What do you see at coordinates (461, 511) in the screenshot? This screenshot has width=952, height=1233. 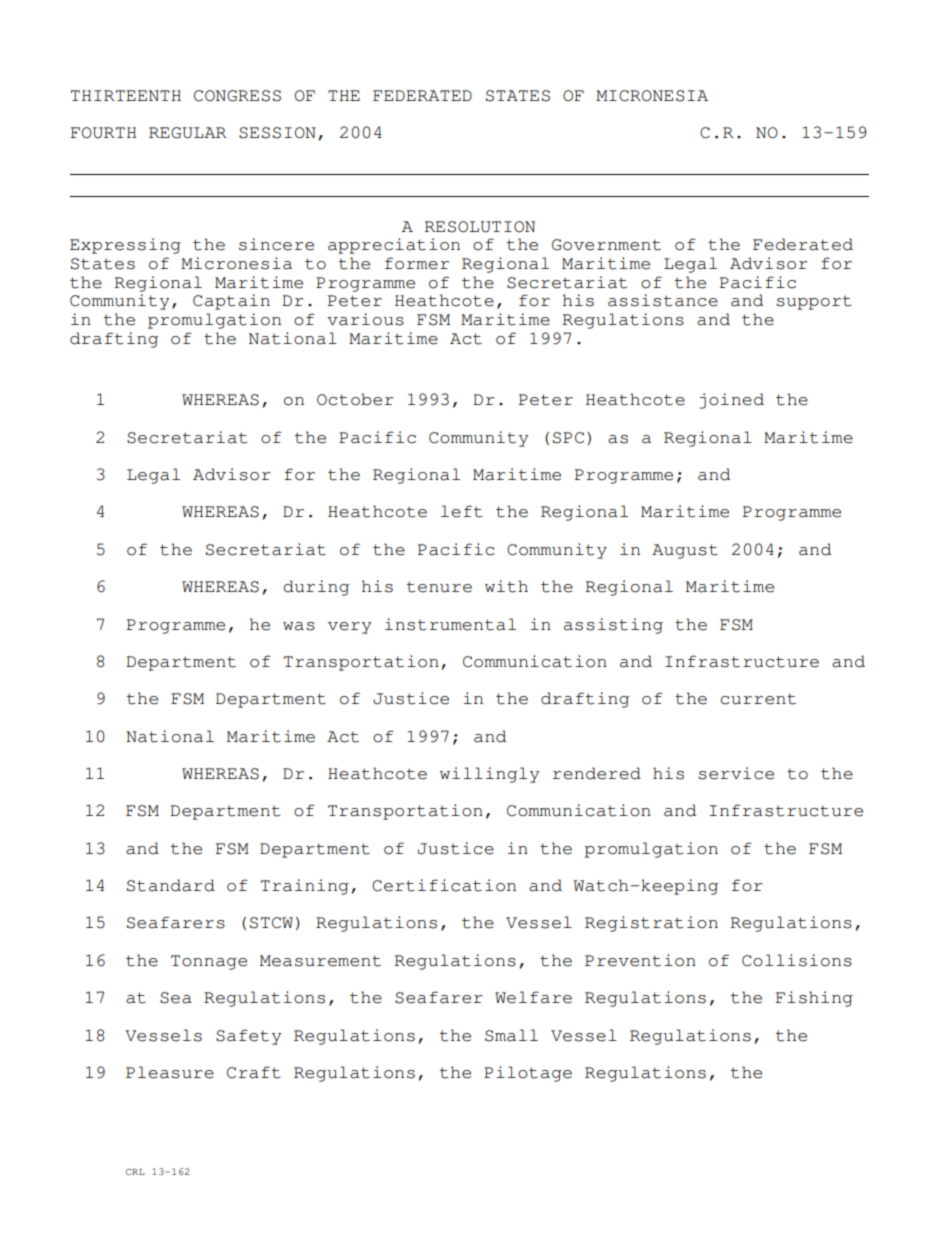 I see `left` at bounding box center [461, 511].
